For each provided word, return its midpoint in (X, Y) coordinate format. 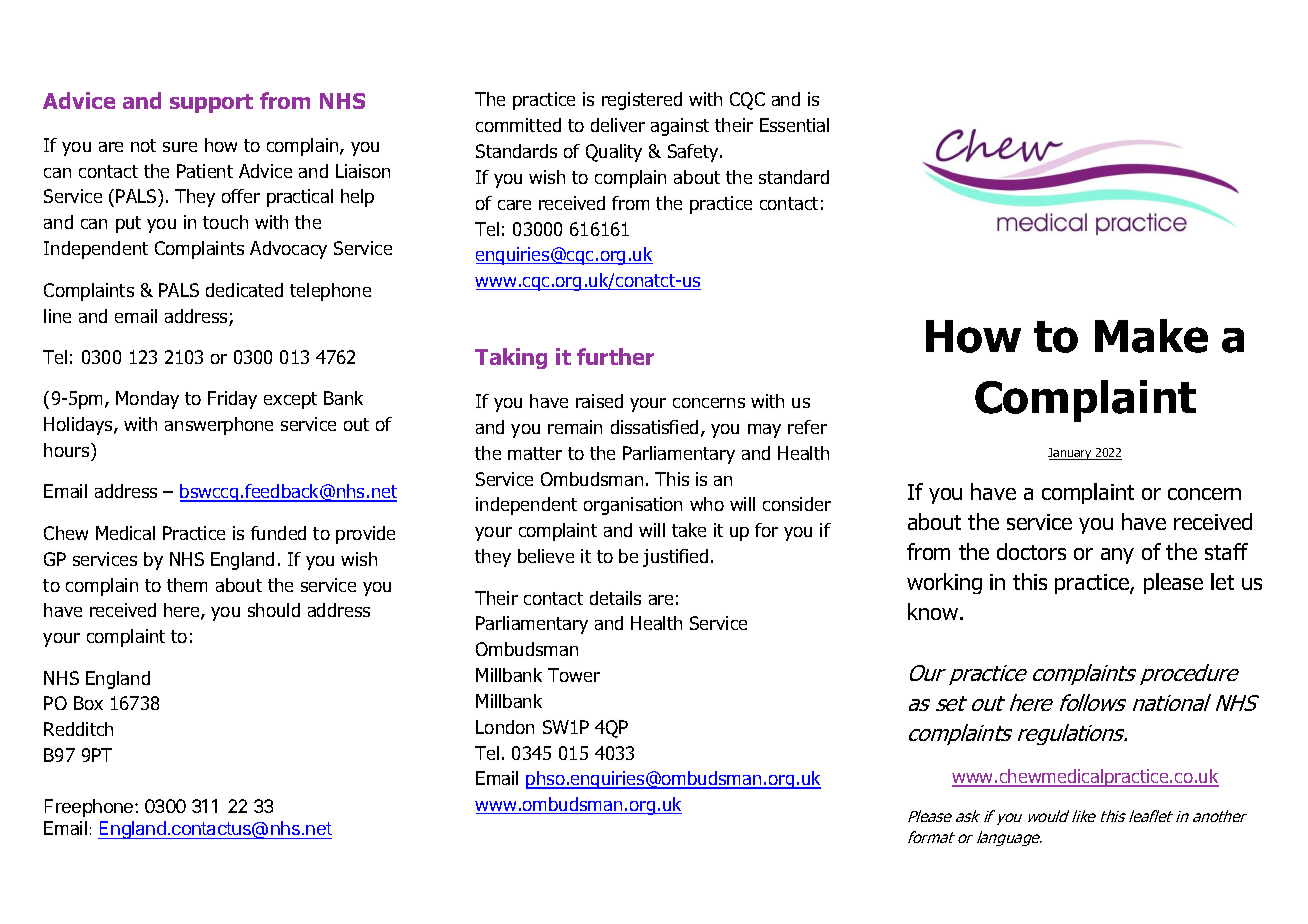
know (933, 611)
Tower (574, 675)
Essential (794, 125)
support (211, 103)
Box (88, 703)
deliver (618, 125)
